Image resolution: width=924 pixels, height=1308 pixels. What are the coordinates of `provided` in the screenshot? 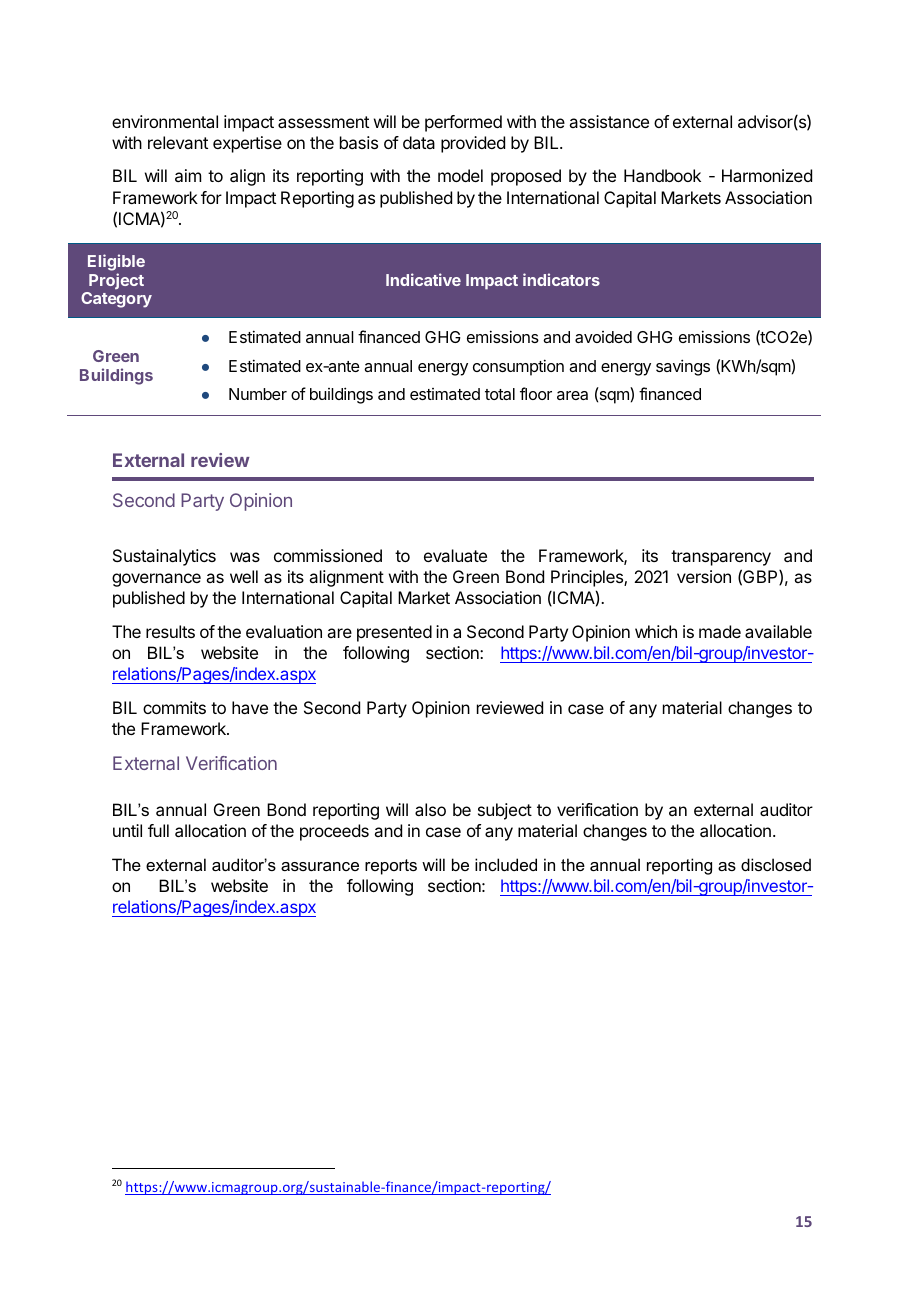 It's located at (473, 144).
